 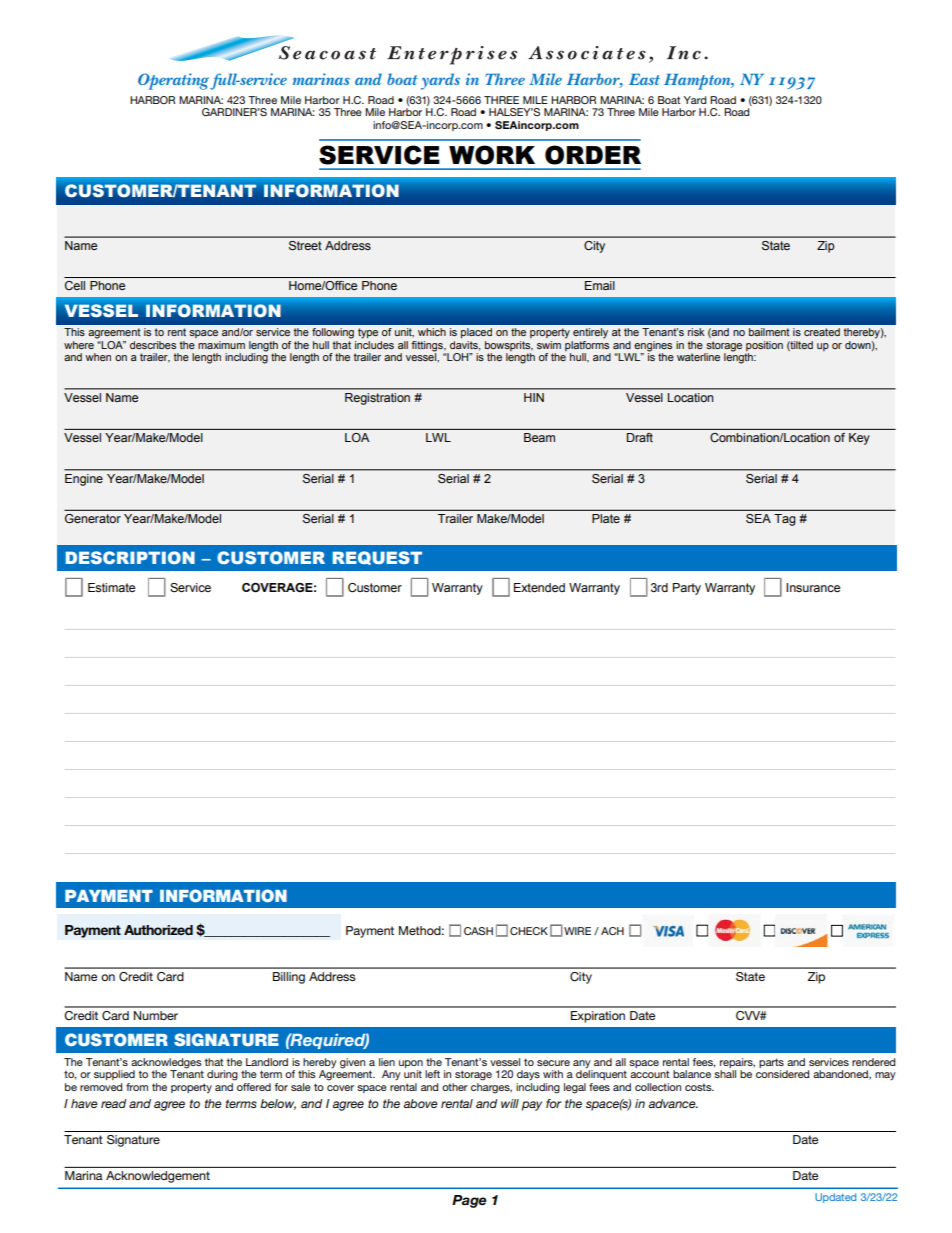 I want to click on considered, so click(x=782, y=1074).
